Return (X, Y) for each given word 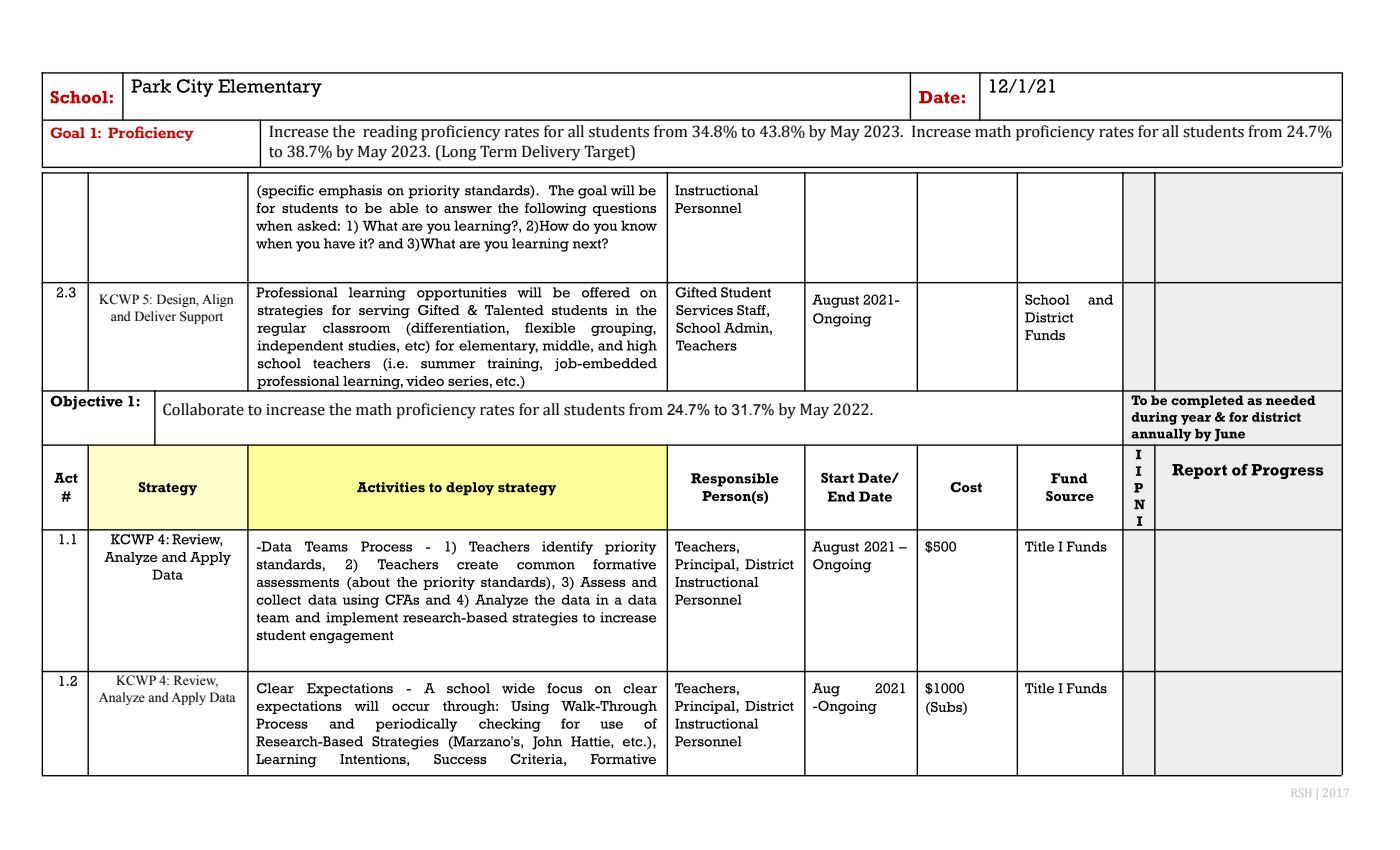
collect (278, 599)
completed (1207, 401)
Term (498, 151)
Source (1070, 496)
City (195, 88)
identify (567, 548)
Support (201, 317)
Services (704, 310)
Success (460, 759)
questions (624, 209)
